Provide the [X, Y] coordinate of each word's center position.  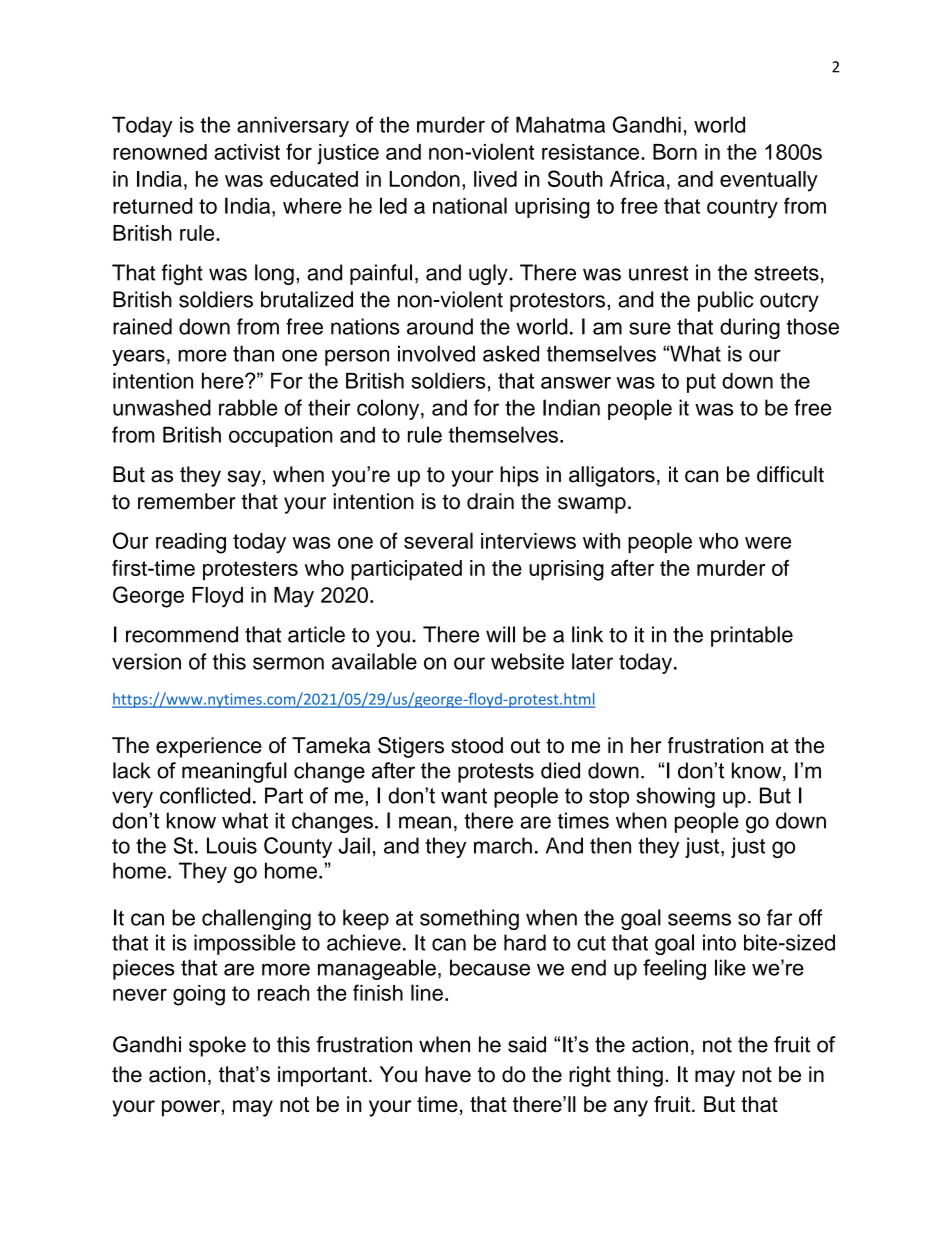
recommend [182, 634]
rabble [248, 407]
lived [495, 179]
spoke [217, 1046]
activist [247, 152]
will [500, 634]
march [503, 845]
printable [752, 636]
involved [436, 353]
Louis [232, 845]
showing [675, 797]
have [448, 1074]
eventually [769, 181]
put [701, 383]
